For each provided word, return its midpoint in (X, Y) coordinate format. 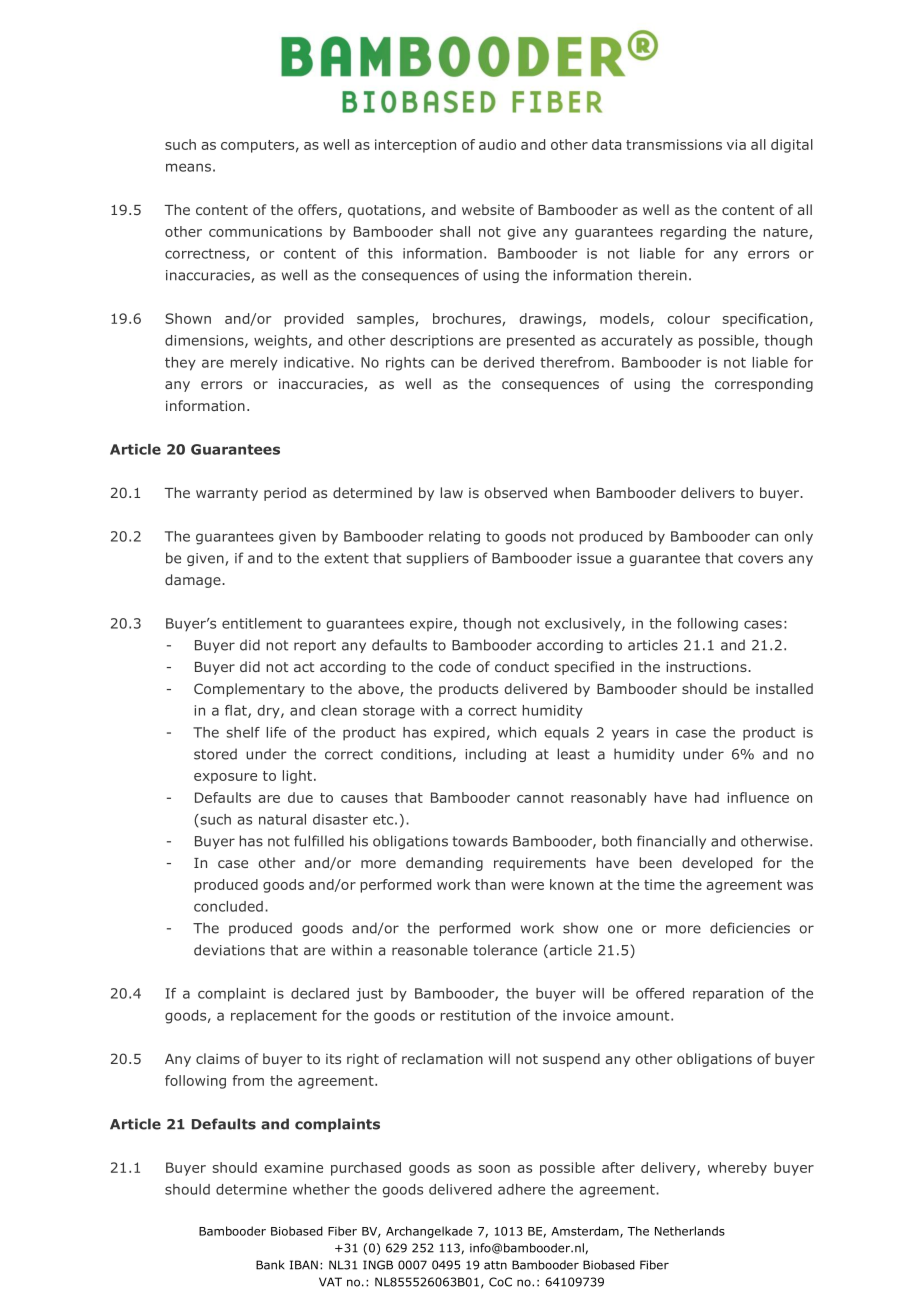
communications (265, 231)
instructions (707, 666)
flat (237, 711)
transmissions (674, 144)
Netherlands (690, 1231)
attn (495, 1265)
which (517, 732)
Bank (270, 1265)
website (488, 209)
